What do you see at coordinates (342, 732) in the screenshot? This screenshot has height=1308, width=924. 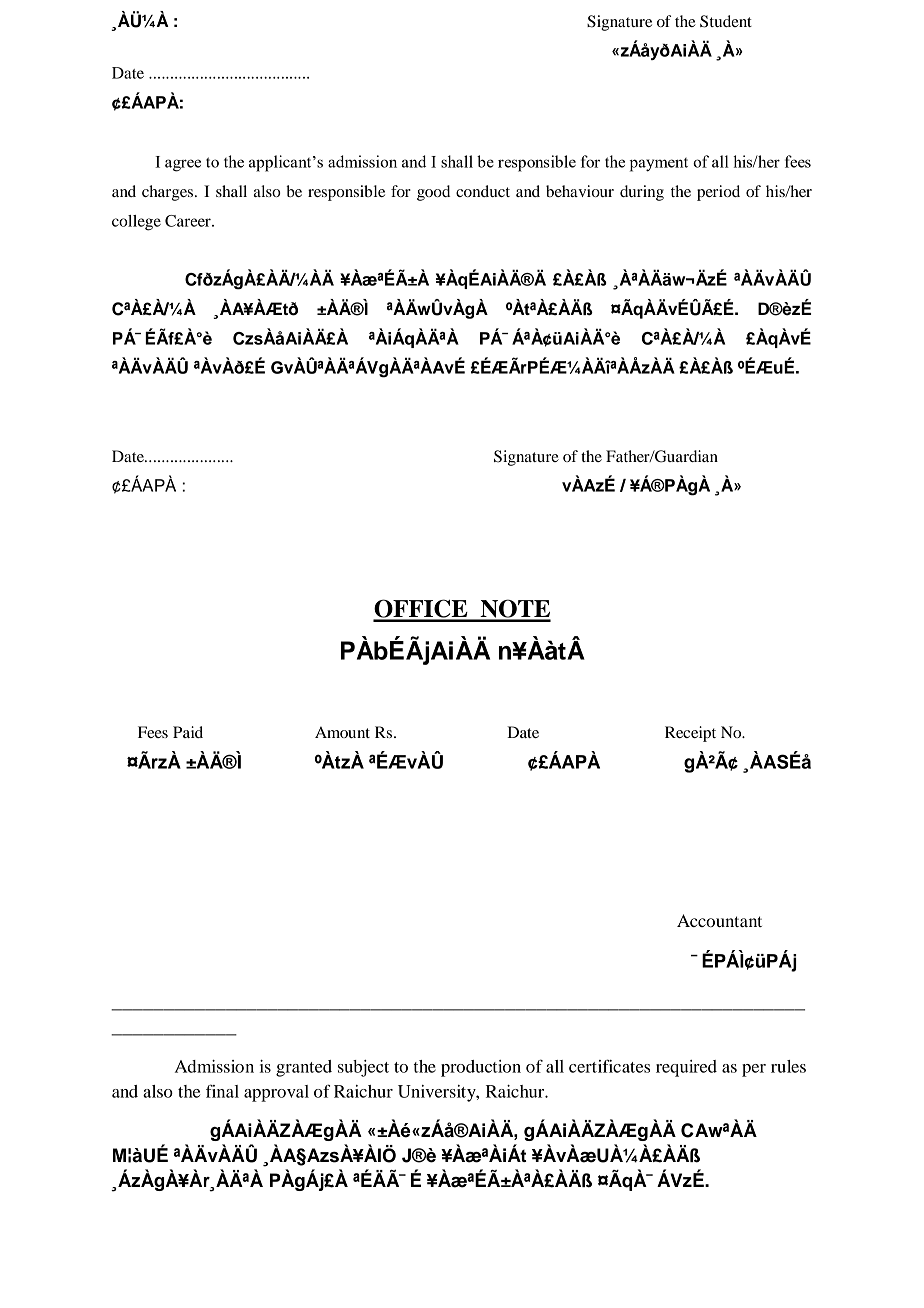 I see `Amount` at bounding box center [342, 732].
